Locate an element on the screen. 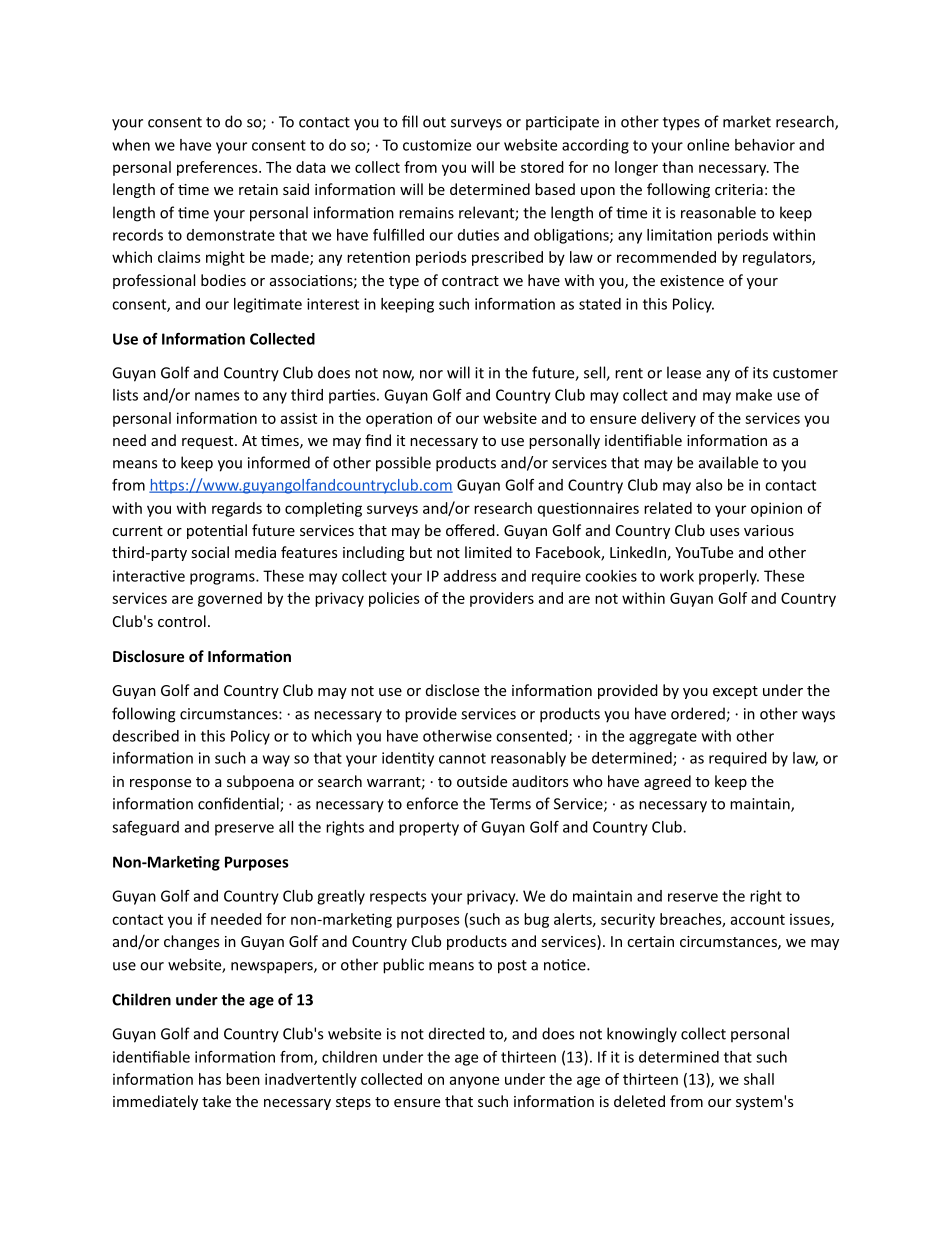 The image size is (952, 1233). criteria is located at coordinates (739, 189).
